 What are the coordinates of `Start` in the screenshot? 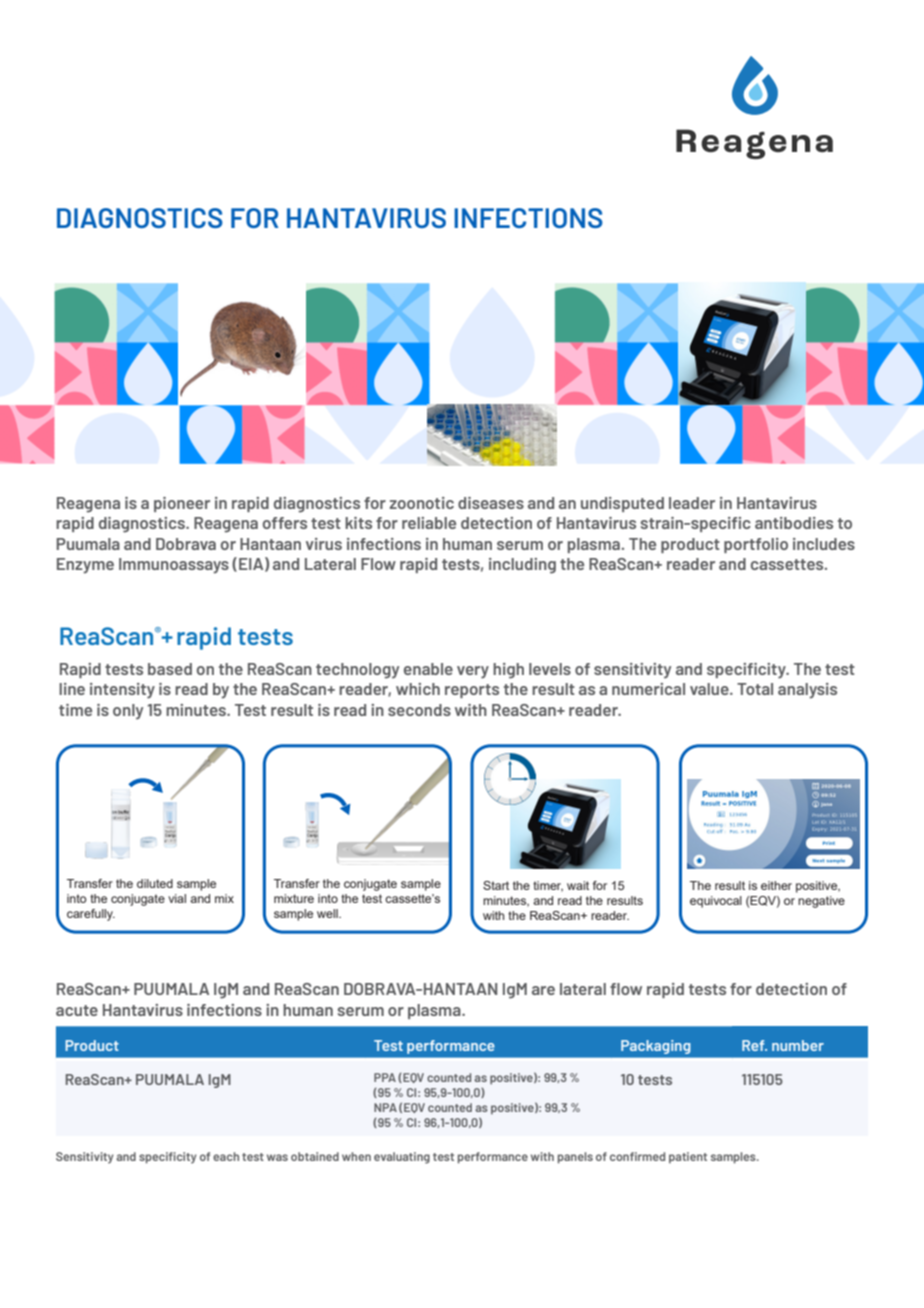 It's located at (496, 885).
